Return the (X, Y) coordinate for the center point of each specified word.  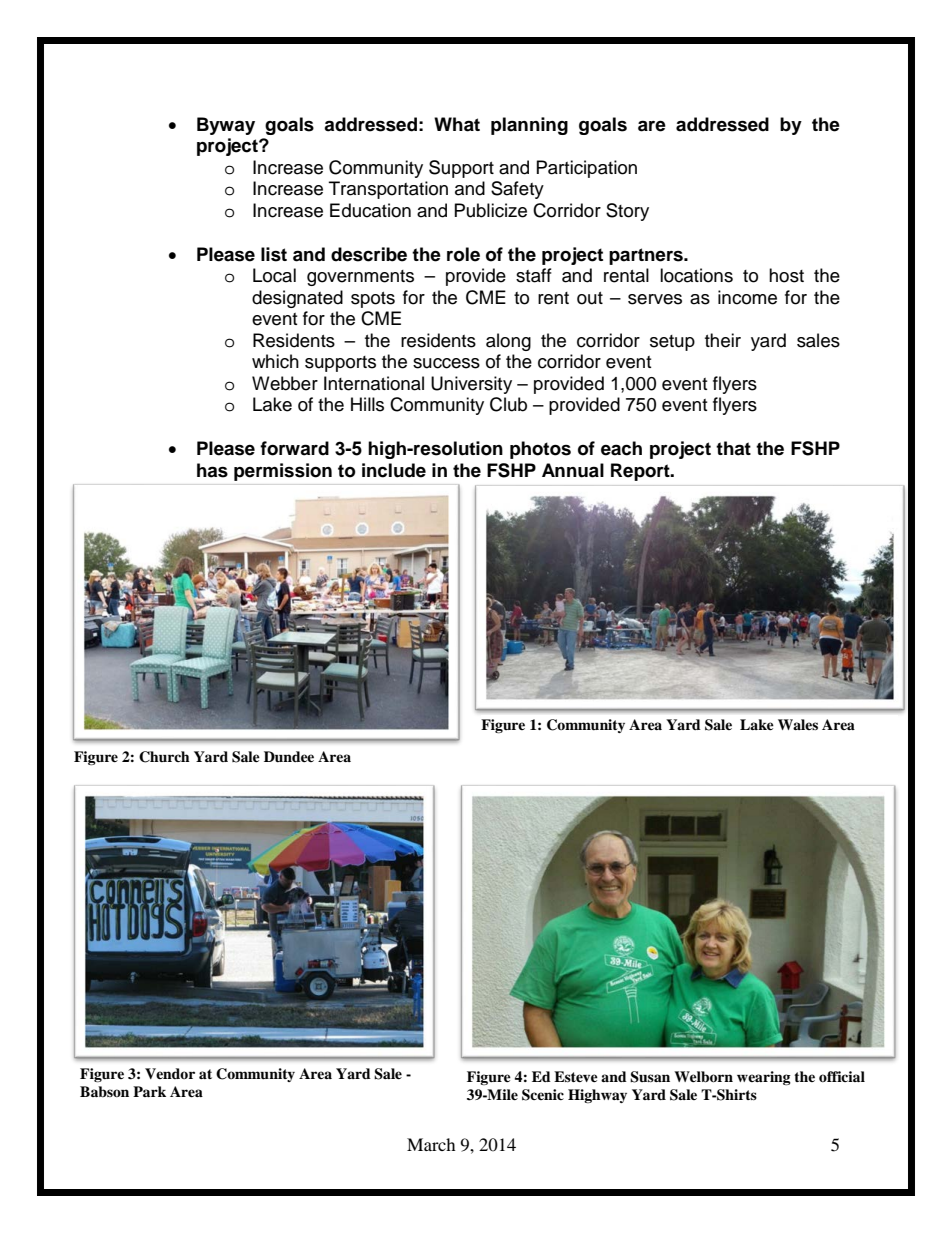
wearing (764, 1078)
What (457, 124)
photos (540, 450)
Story (627, 212)
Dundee (289, 756)
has (212, 470)
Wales (798, 724)
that (733, 448)
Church (164, 757)
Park (149, 1091)
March (431, 1144)
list (274, 254)
